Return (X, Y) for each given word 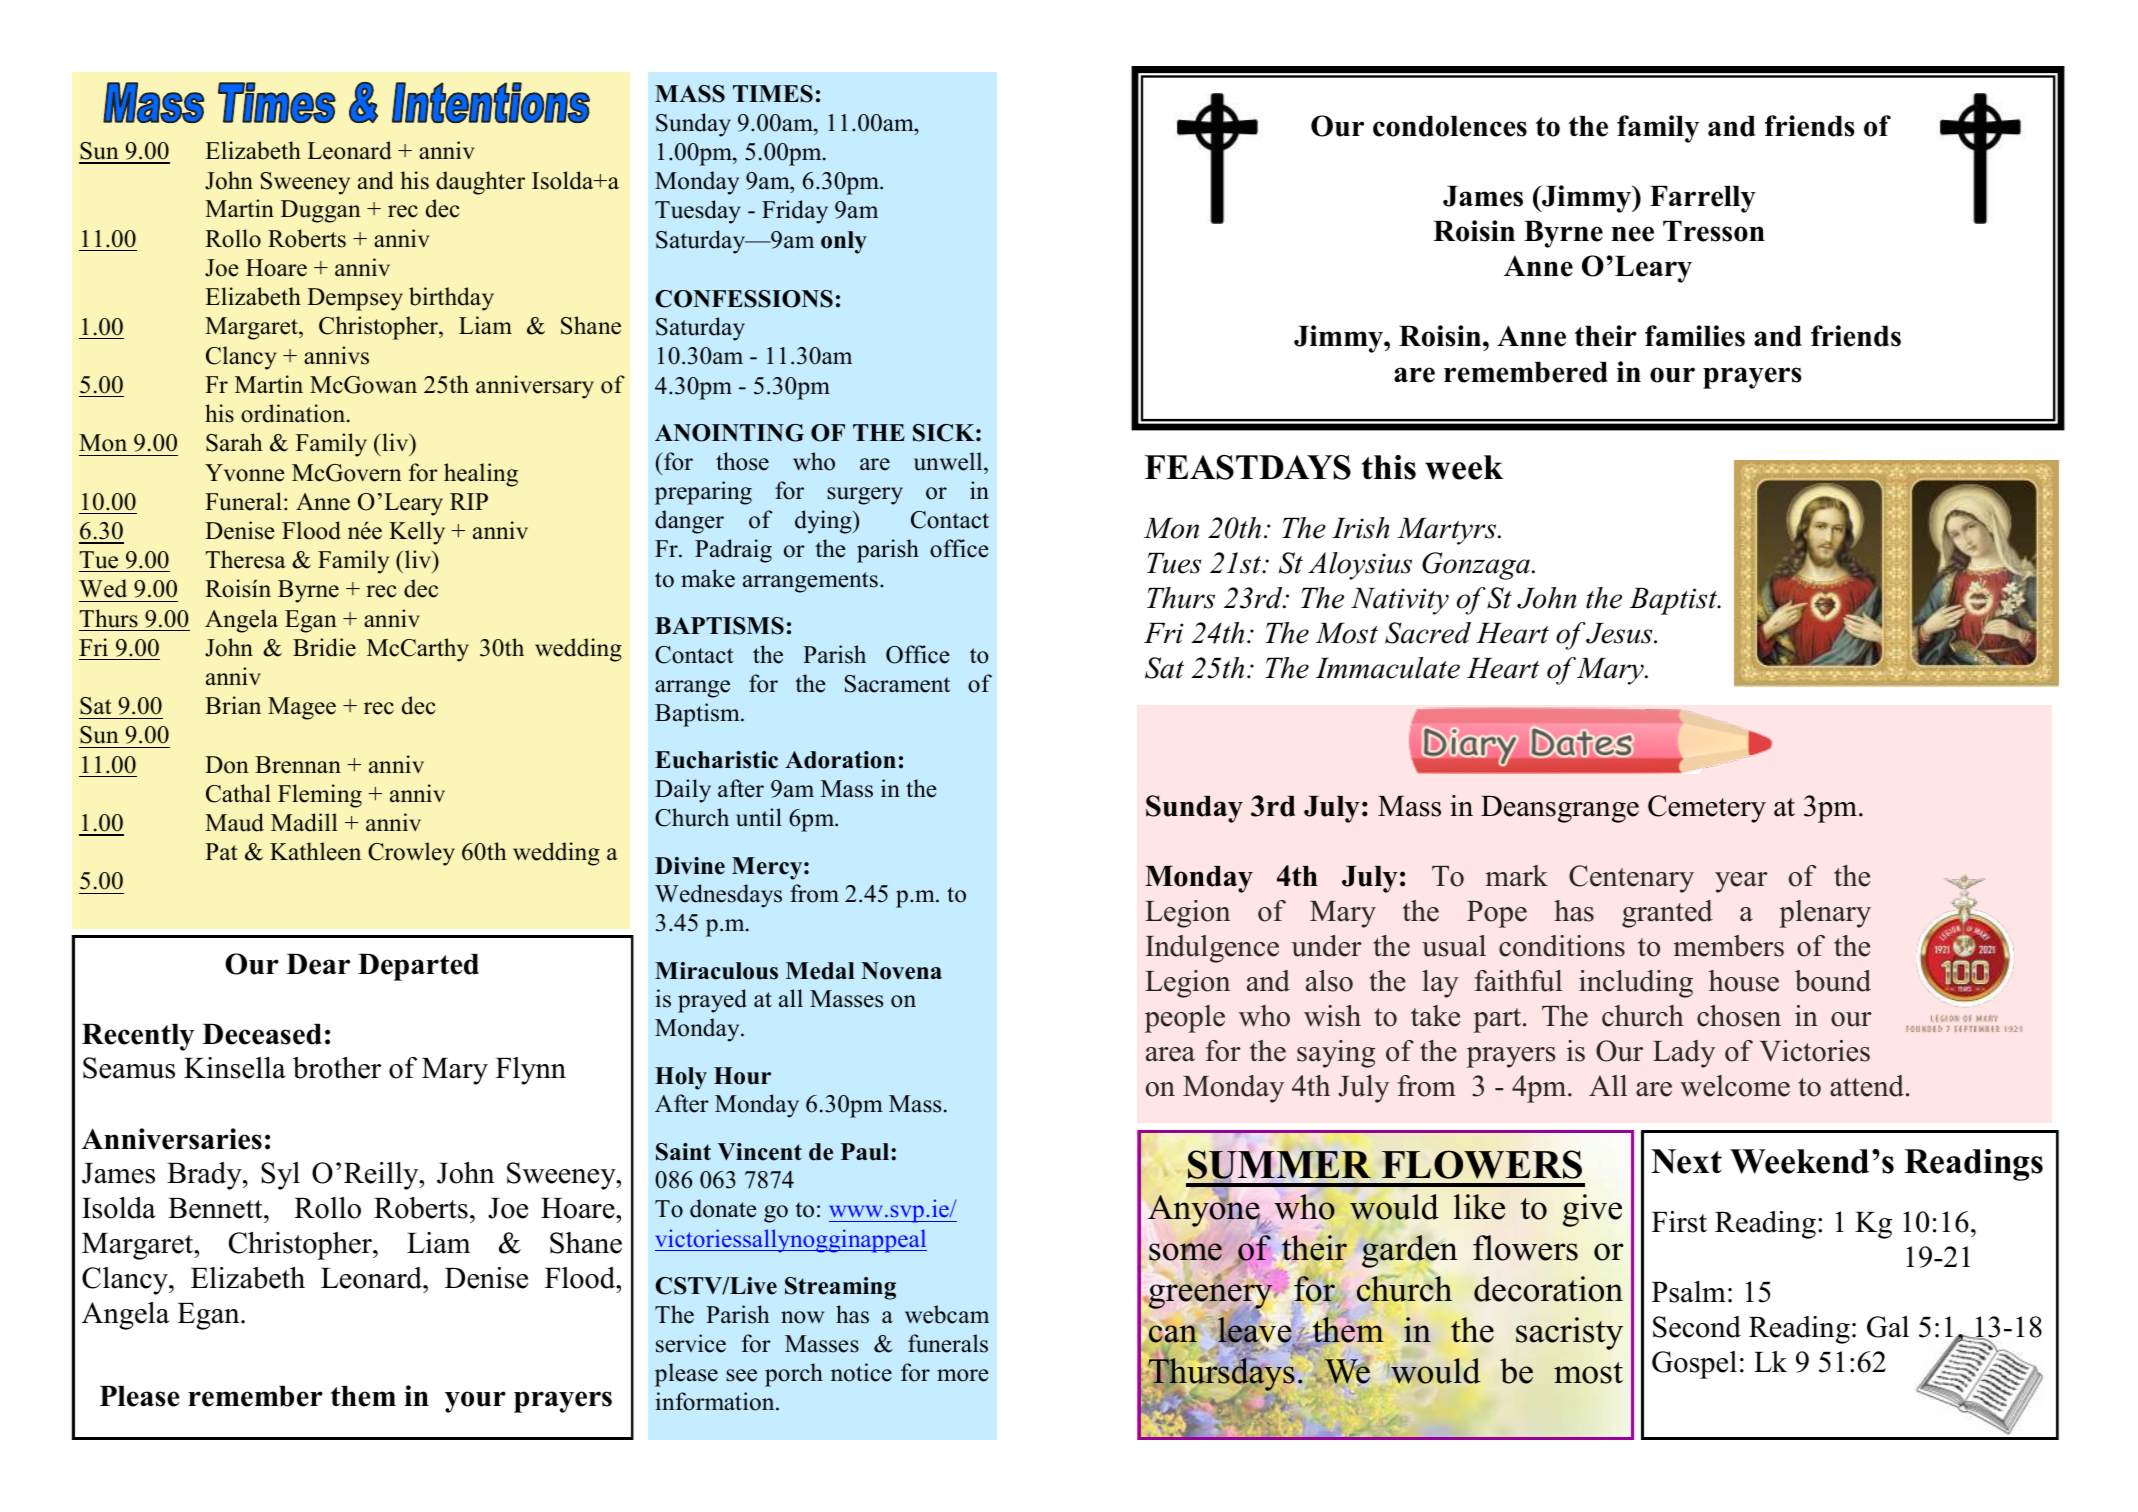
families (1695, 336)
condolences (1450, 126)
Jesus (1620, 633)
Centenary (1631, 879)
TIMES (773, 94)
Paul (866, 1152)
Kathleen (315, 851)
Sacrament (897, 684)
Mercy (768, 868)
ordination (294, 413)
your (475, 1402)
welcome (1735, 1086)
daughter (480, 183)
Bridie (324, 647)
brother (337, 1068)
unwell (949, 461)
